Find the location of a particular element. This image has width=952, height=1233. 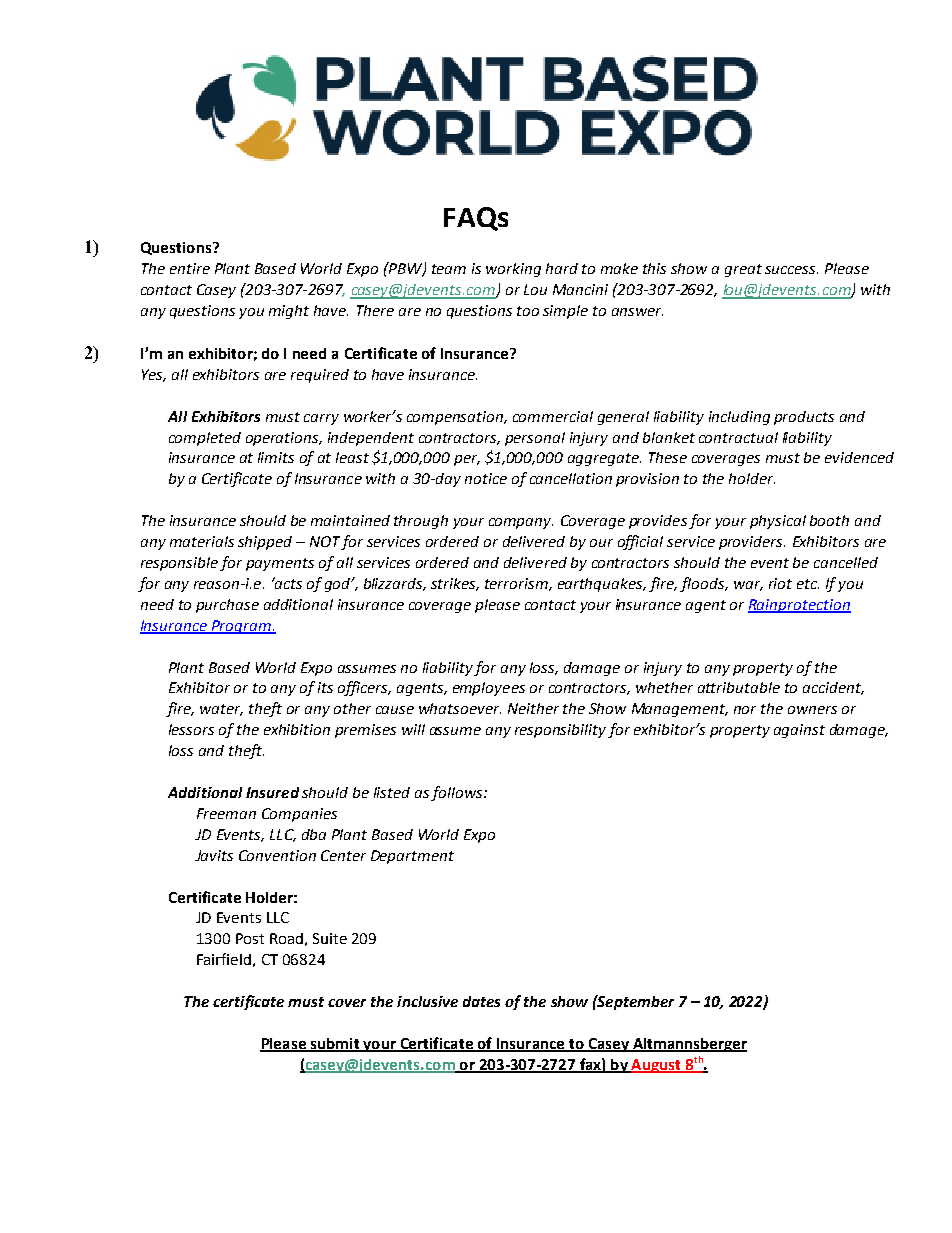

might is located at coordinates (289, 312).
